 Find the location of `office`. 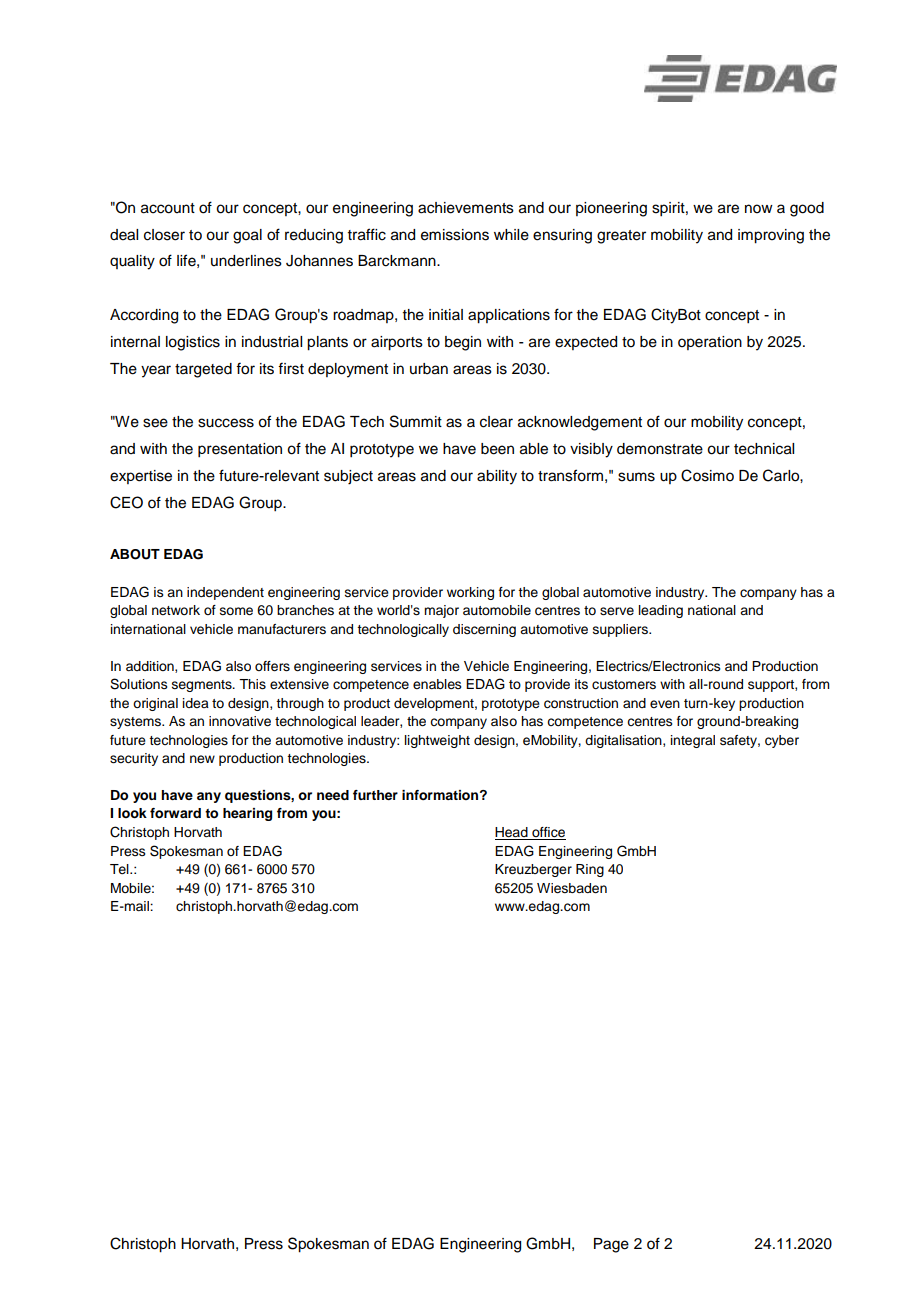

office is located at coordinates (548, 833).
